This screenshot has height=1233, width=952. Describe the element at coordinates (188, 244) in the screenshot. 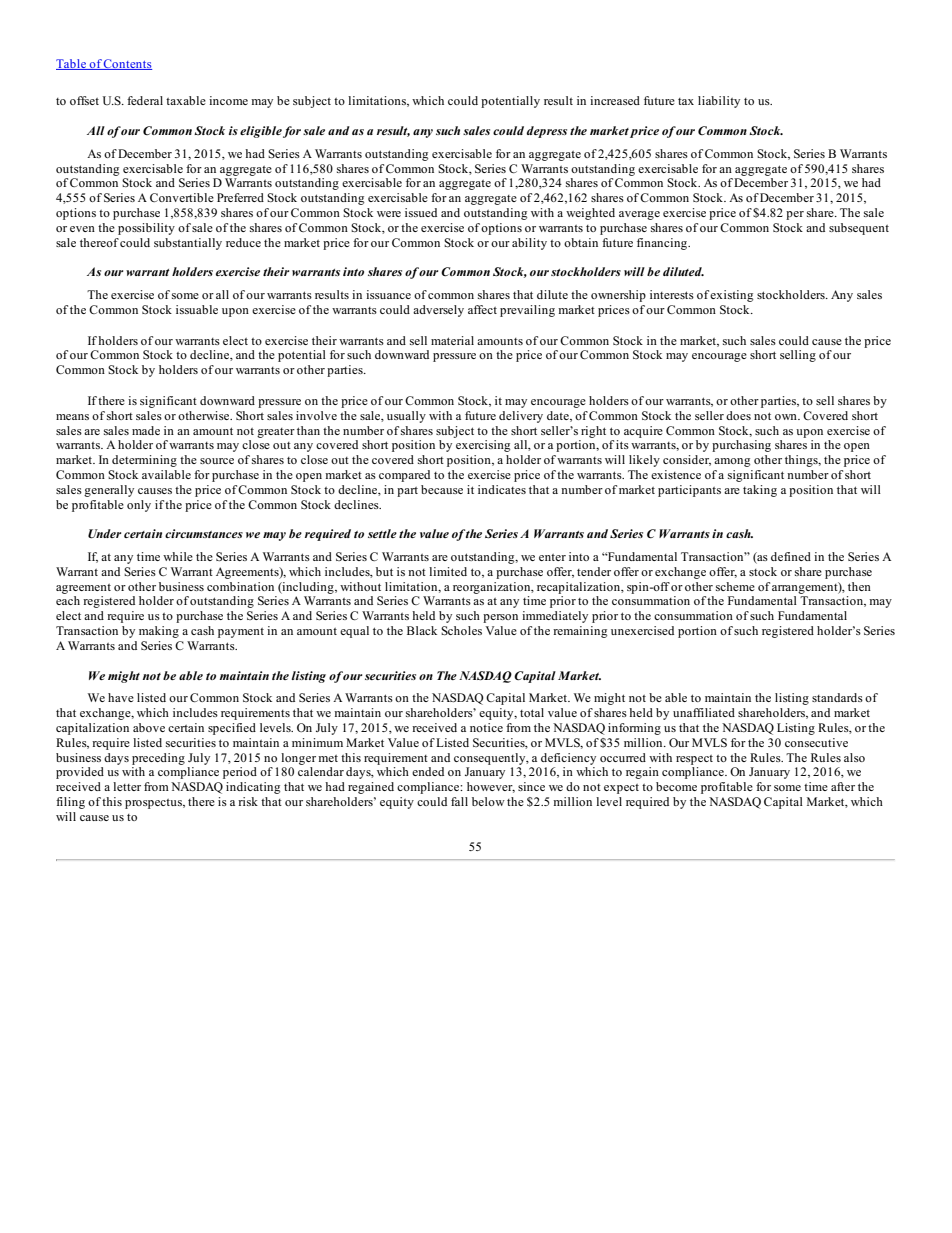

I see `substantially` at that location.
